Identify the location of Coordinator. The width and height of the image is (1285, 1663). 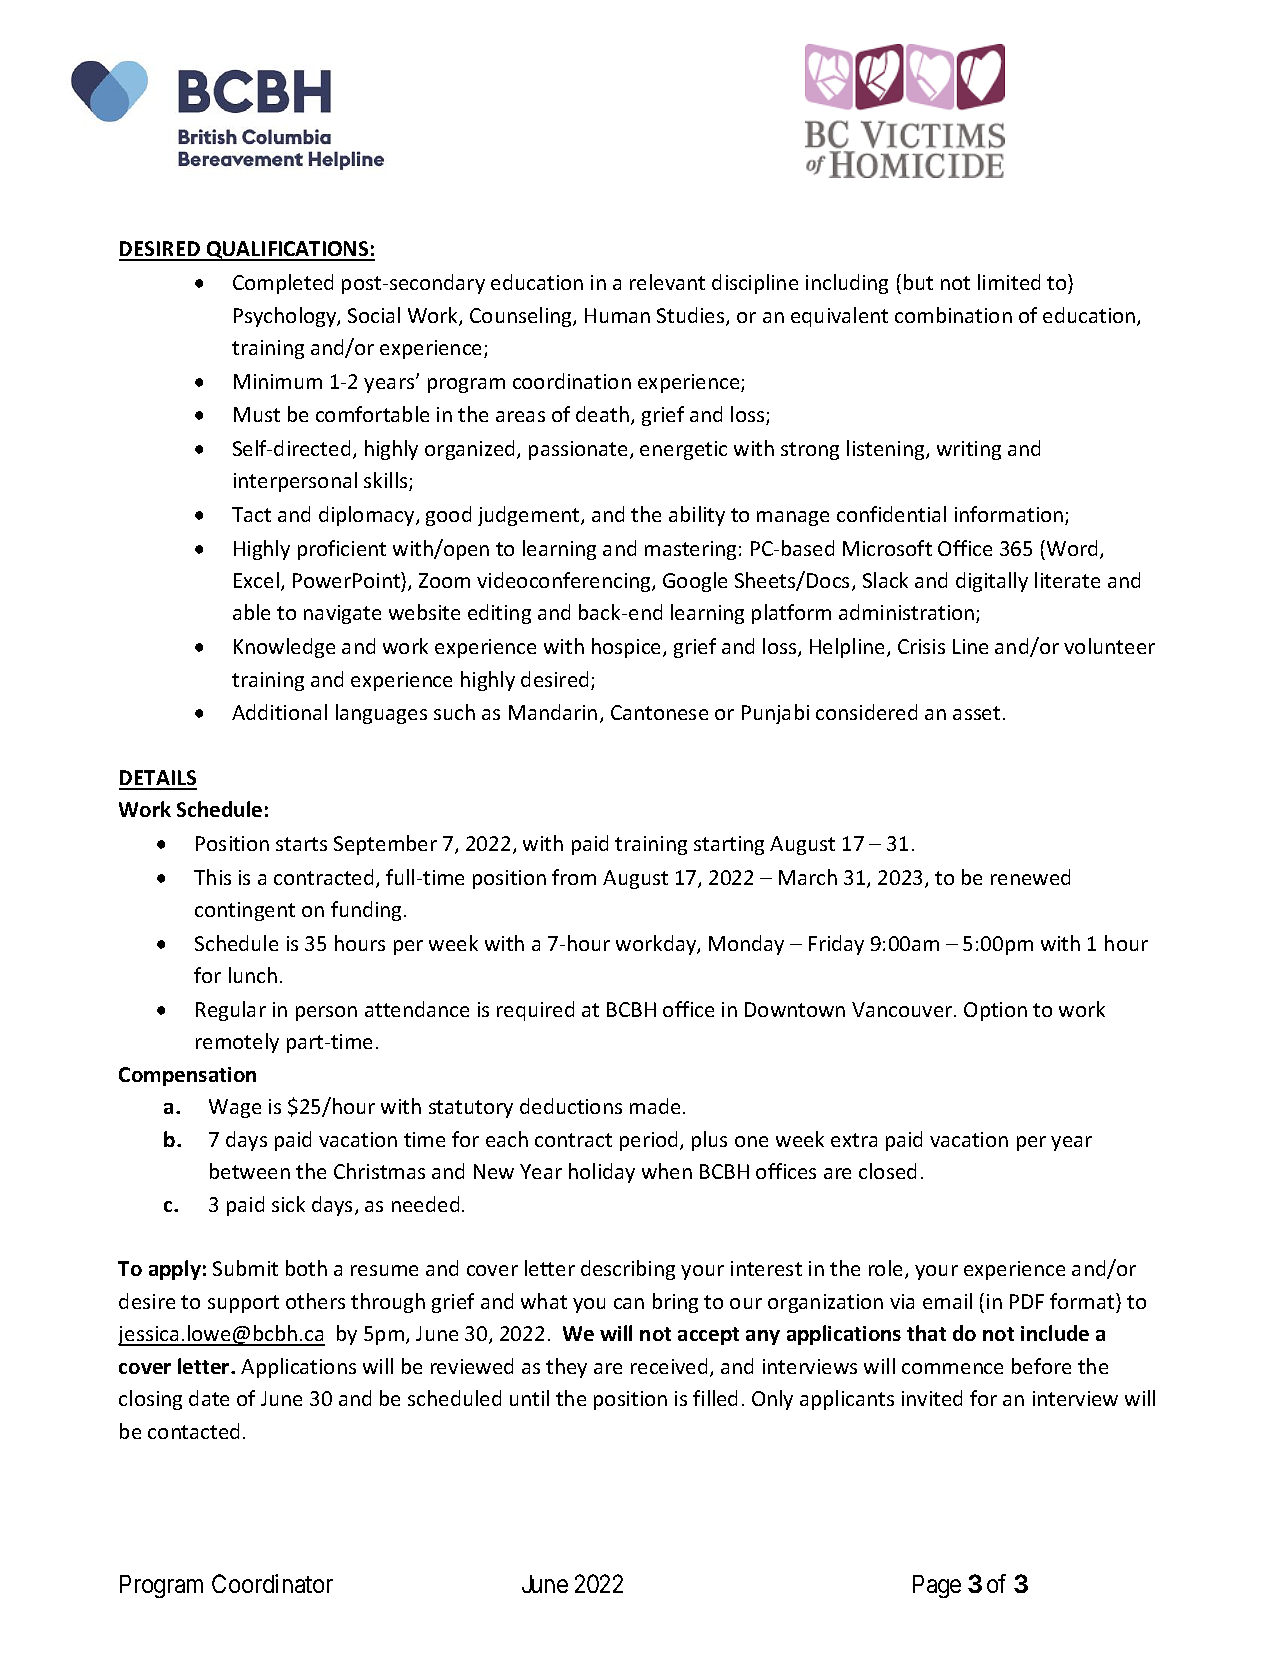
(272, 1583).
